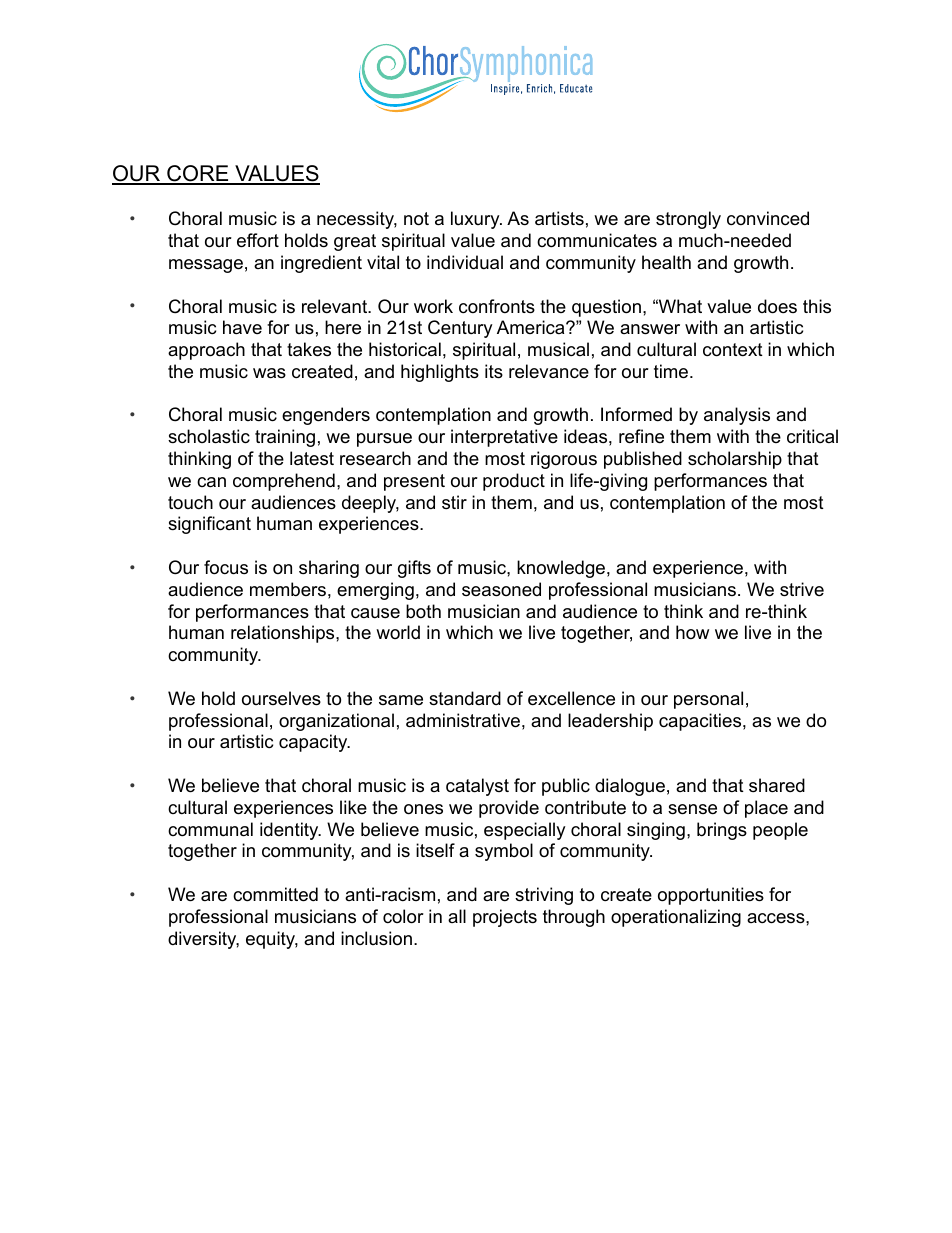 The image size is (952, 1233). What do you see at coordinates (272, 940) in the document?
I see `equity` at bounding box center [272, 940].
